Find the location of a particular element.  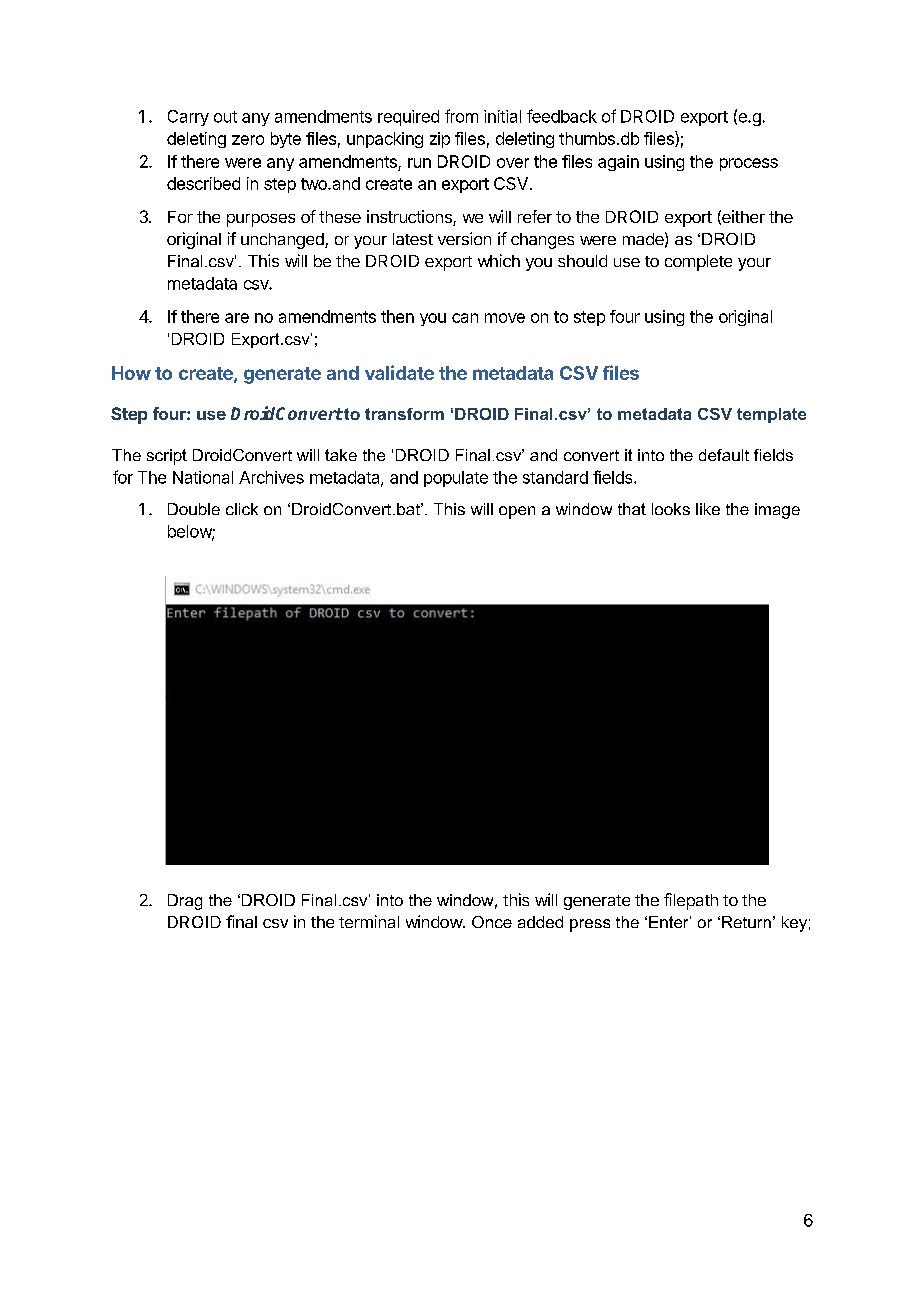

like is located at coordinates (708, 509).
